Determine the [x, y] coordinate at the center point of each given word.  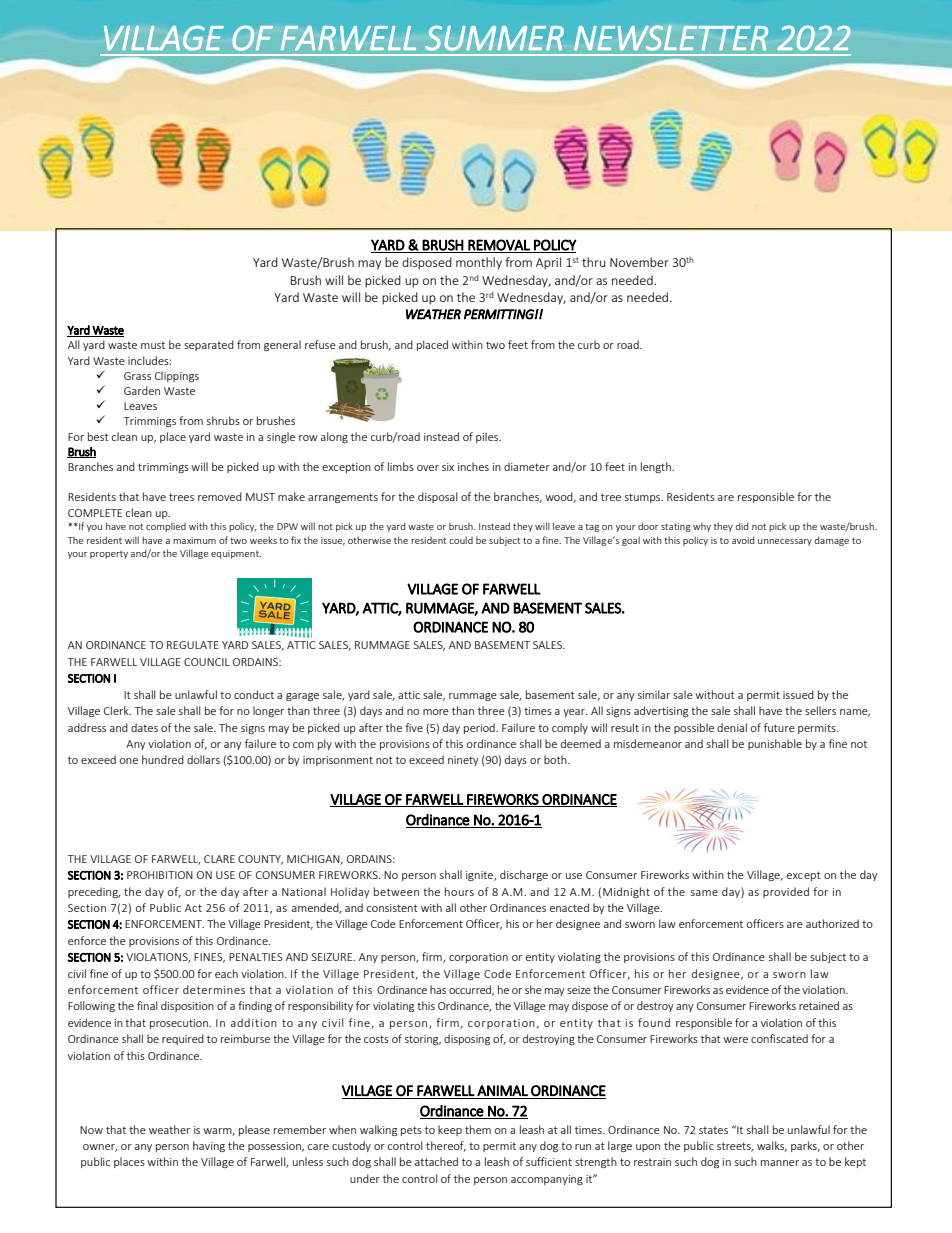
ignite [481, 876]
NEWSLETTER [671, 38]
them [478, 1129]
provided [786, 892]
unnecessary [785, 542]
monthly [479, 263]
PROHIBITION [160, 875]
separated [209, 345]
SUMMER [494, 38]
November [639, 262]
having [209, 1146]
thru [594, 262]
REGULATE [193, 645]
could [461, 540]
